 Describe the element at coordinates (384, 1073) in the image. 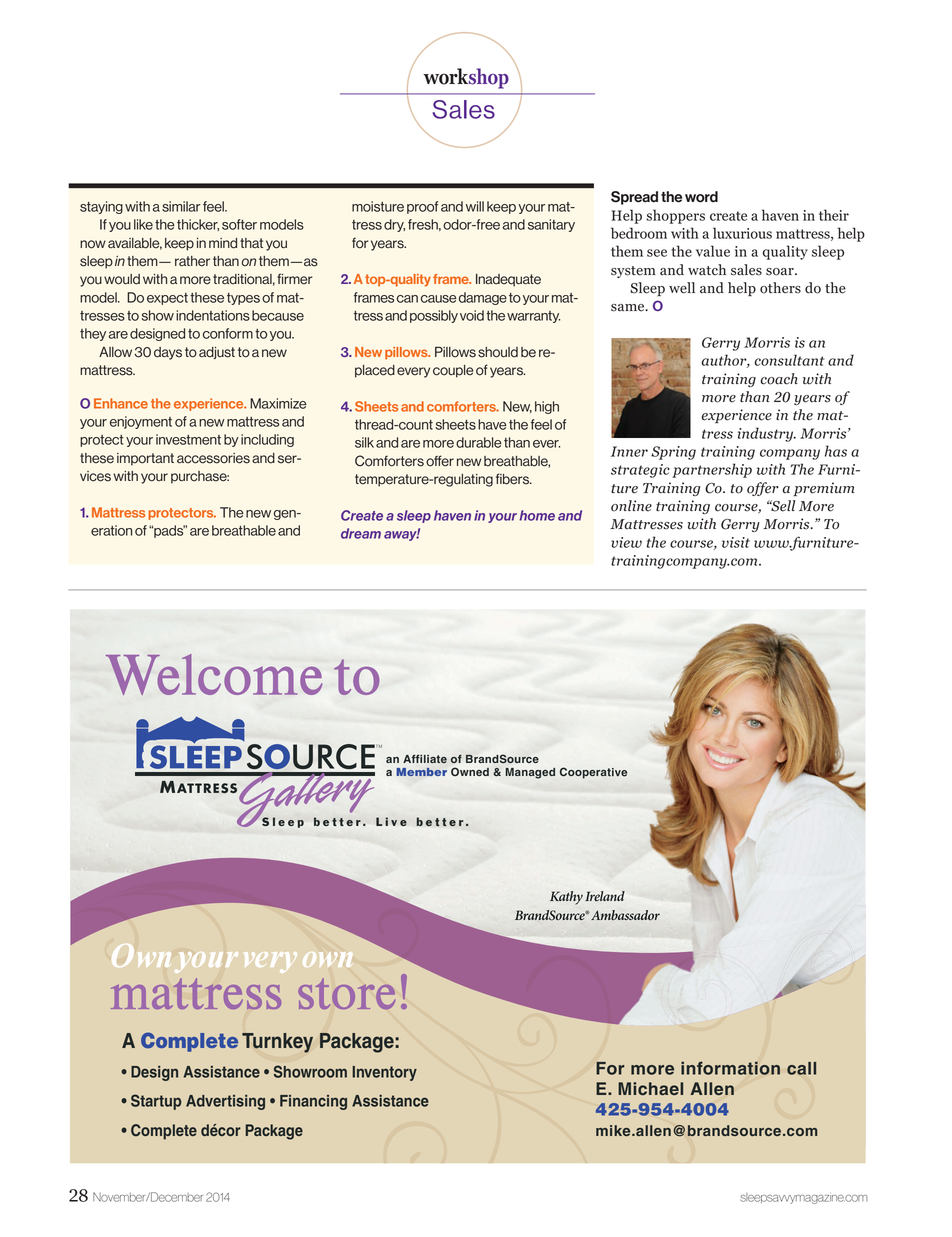

I see `Inventory` at that location.
